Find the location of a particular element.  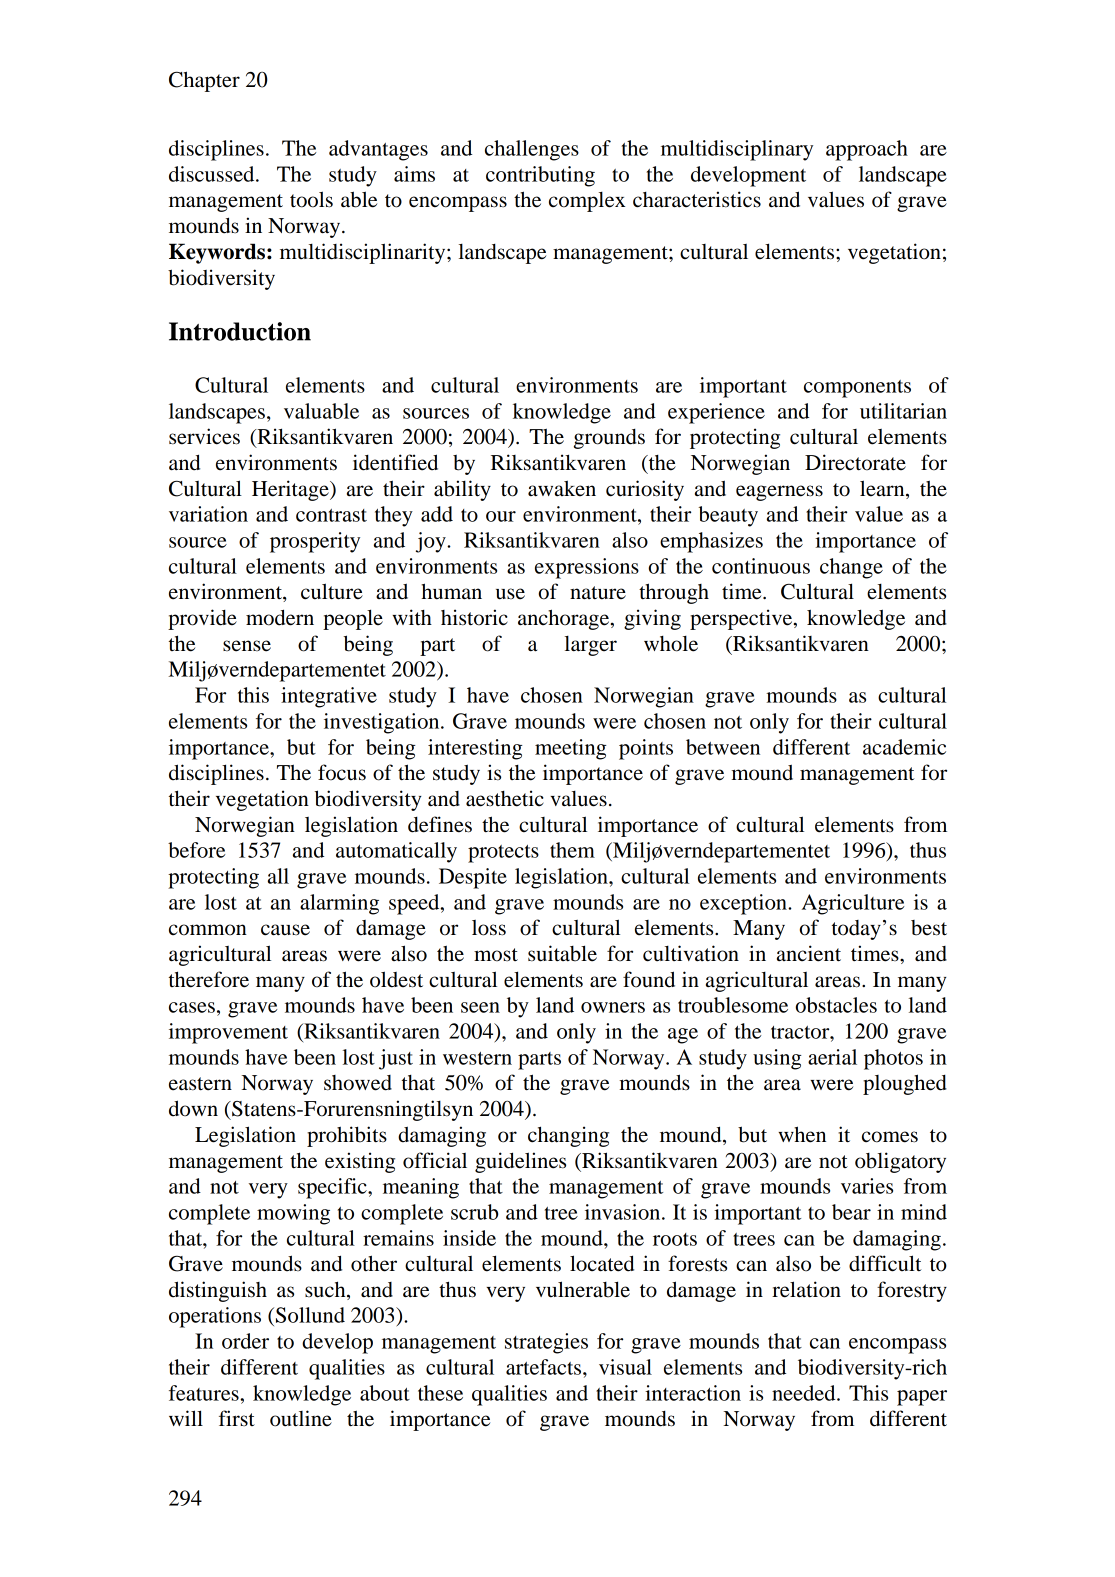

cause is located at coordinates (285, 930).
